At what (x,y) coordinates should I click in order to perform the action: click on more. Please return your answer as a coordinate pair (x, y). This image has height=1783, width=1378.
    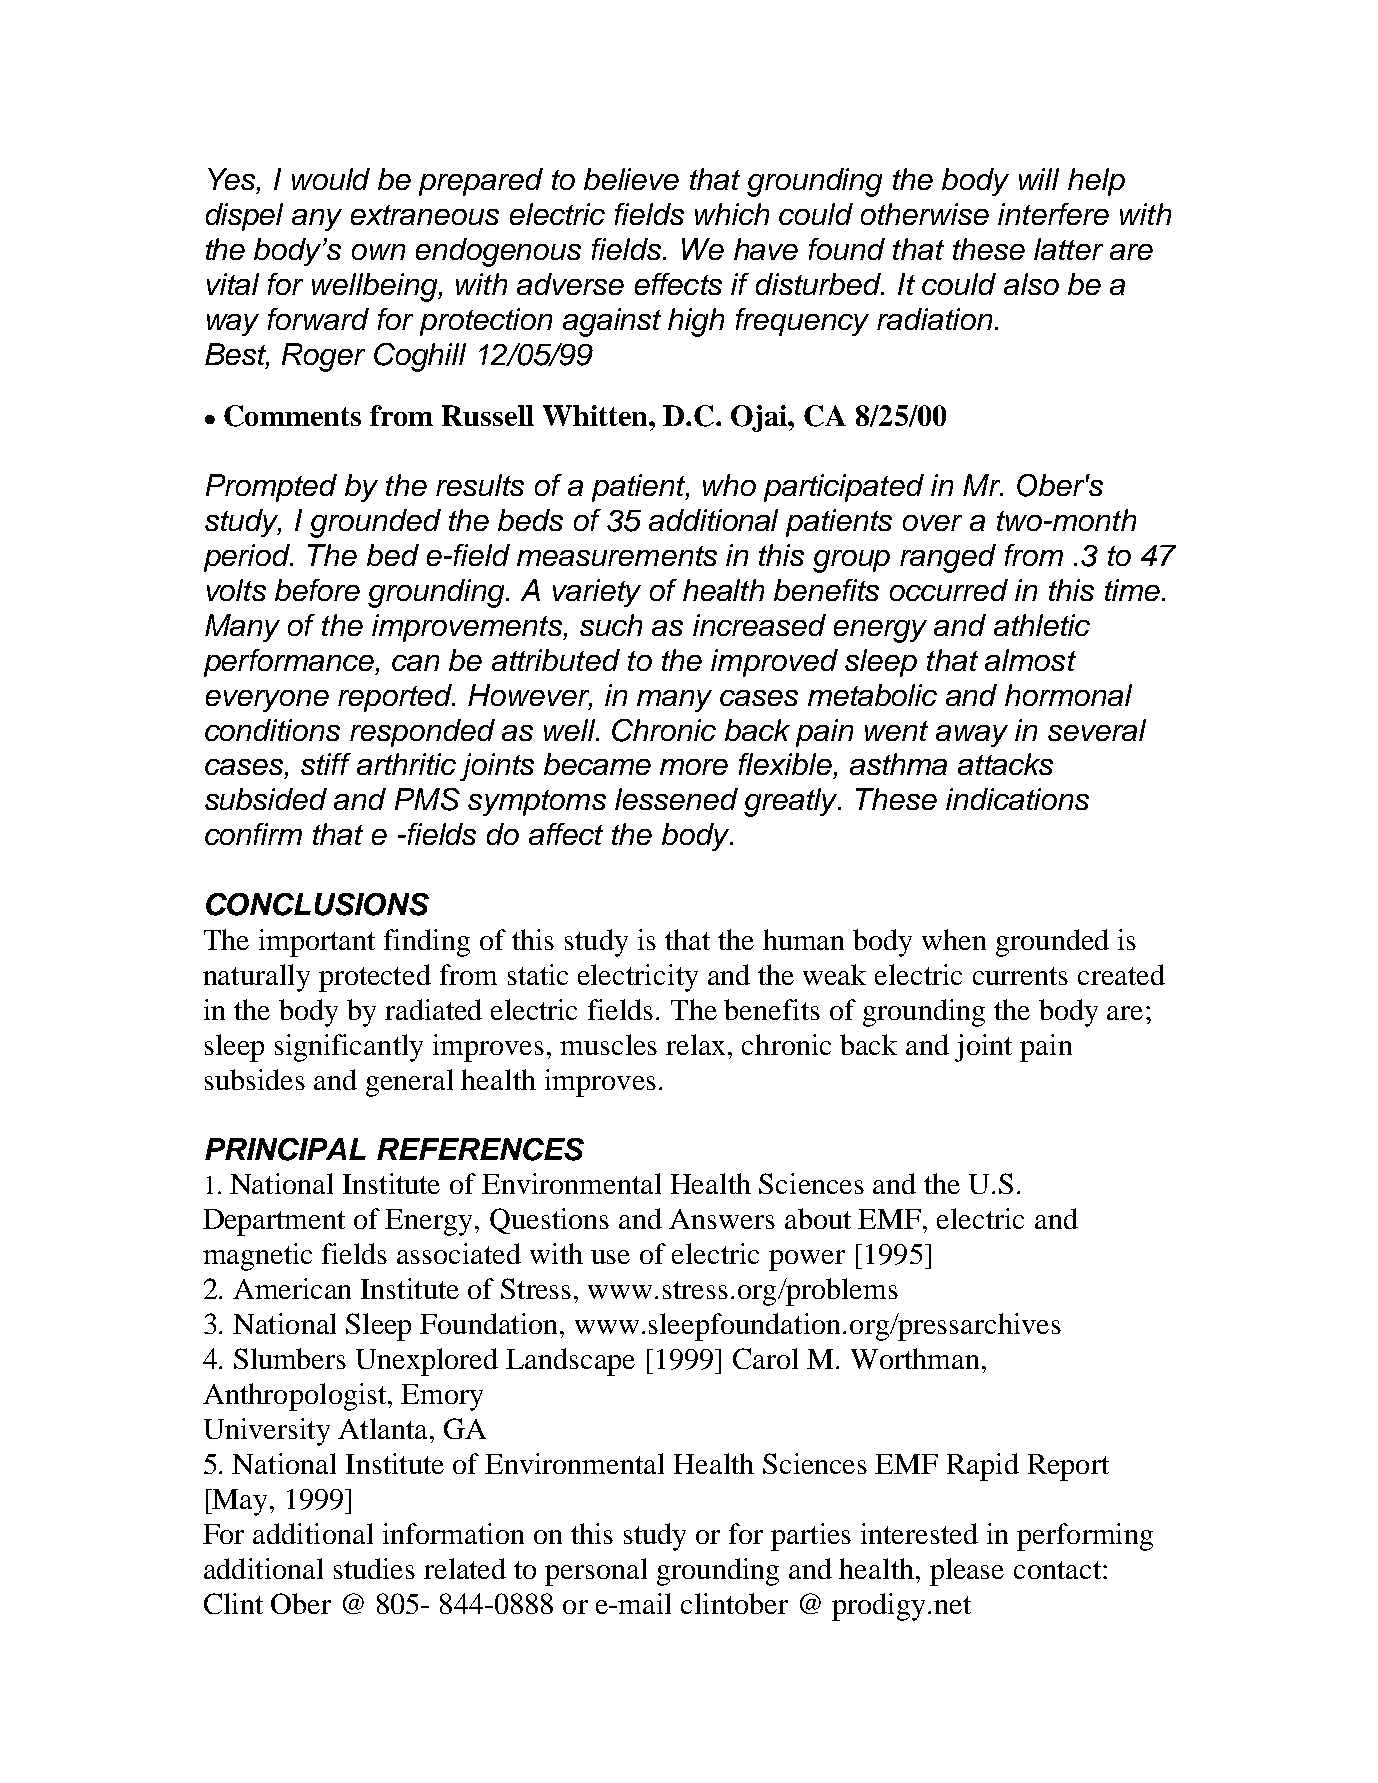
    Looking at the image, I should click on (694, 767).
